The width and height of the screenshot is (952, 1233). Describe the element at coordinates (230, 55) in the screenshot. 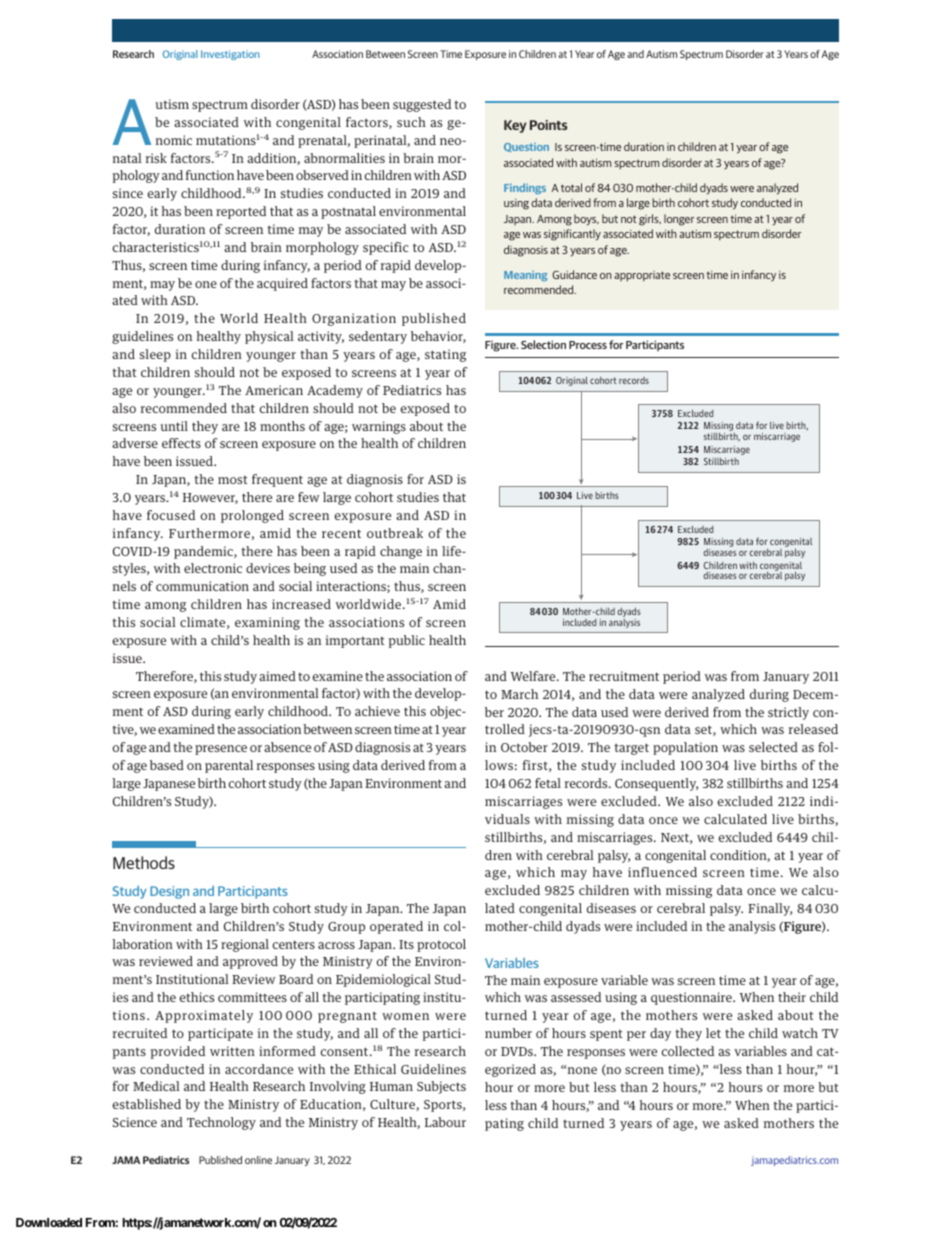

I see `Investigation` at that location.
